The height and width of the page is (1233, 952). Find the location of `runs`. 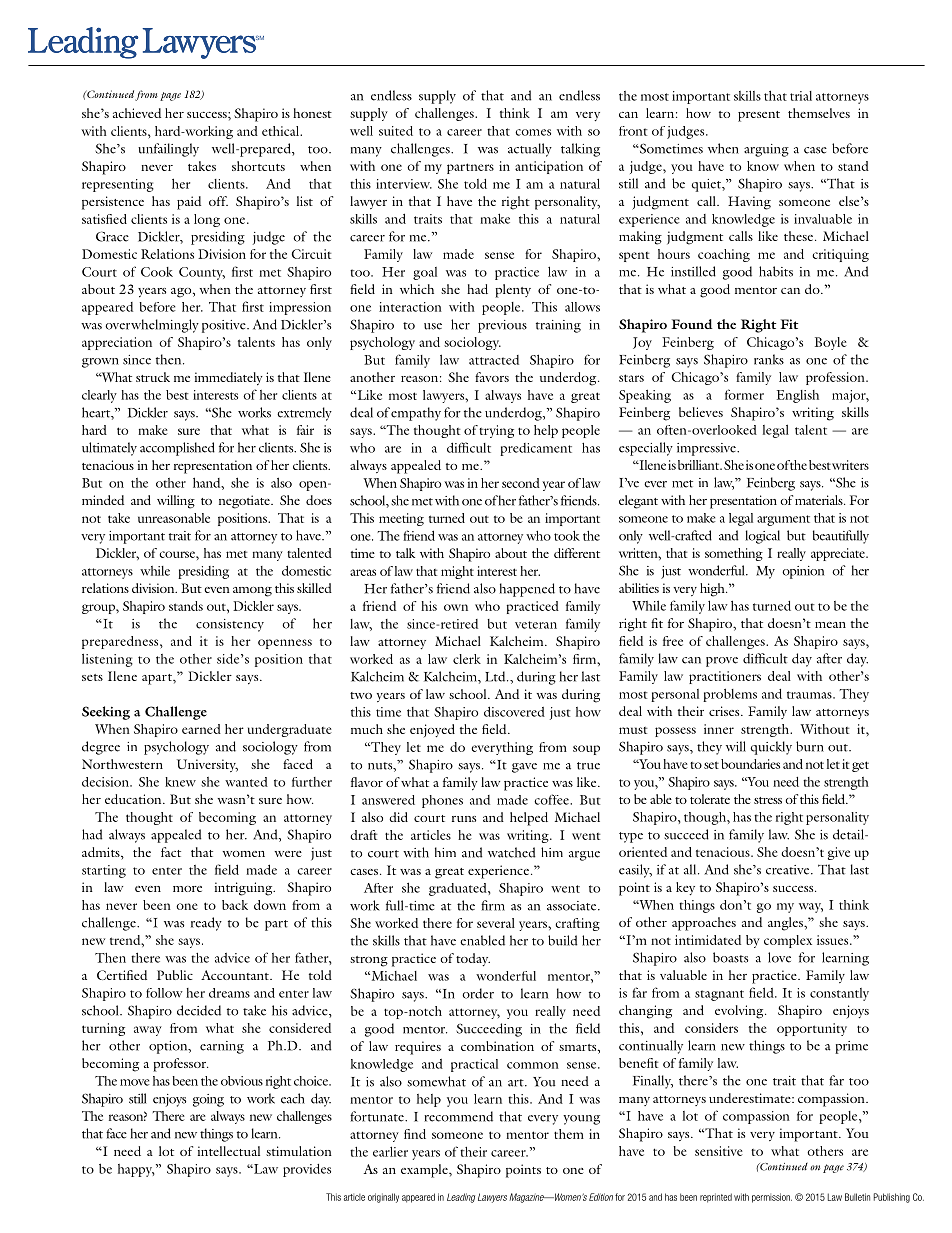

runs is located at coordinates (464, 819).
